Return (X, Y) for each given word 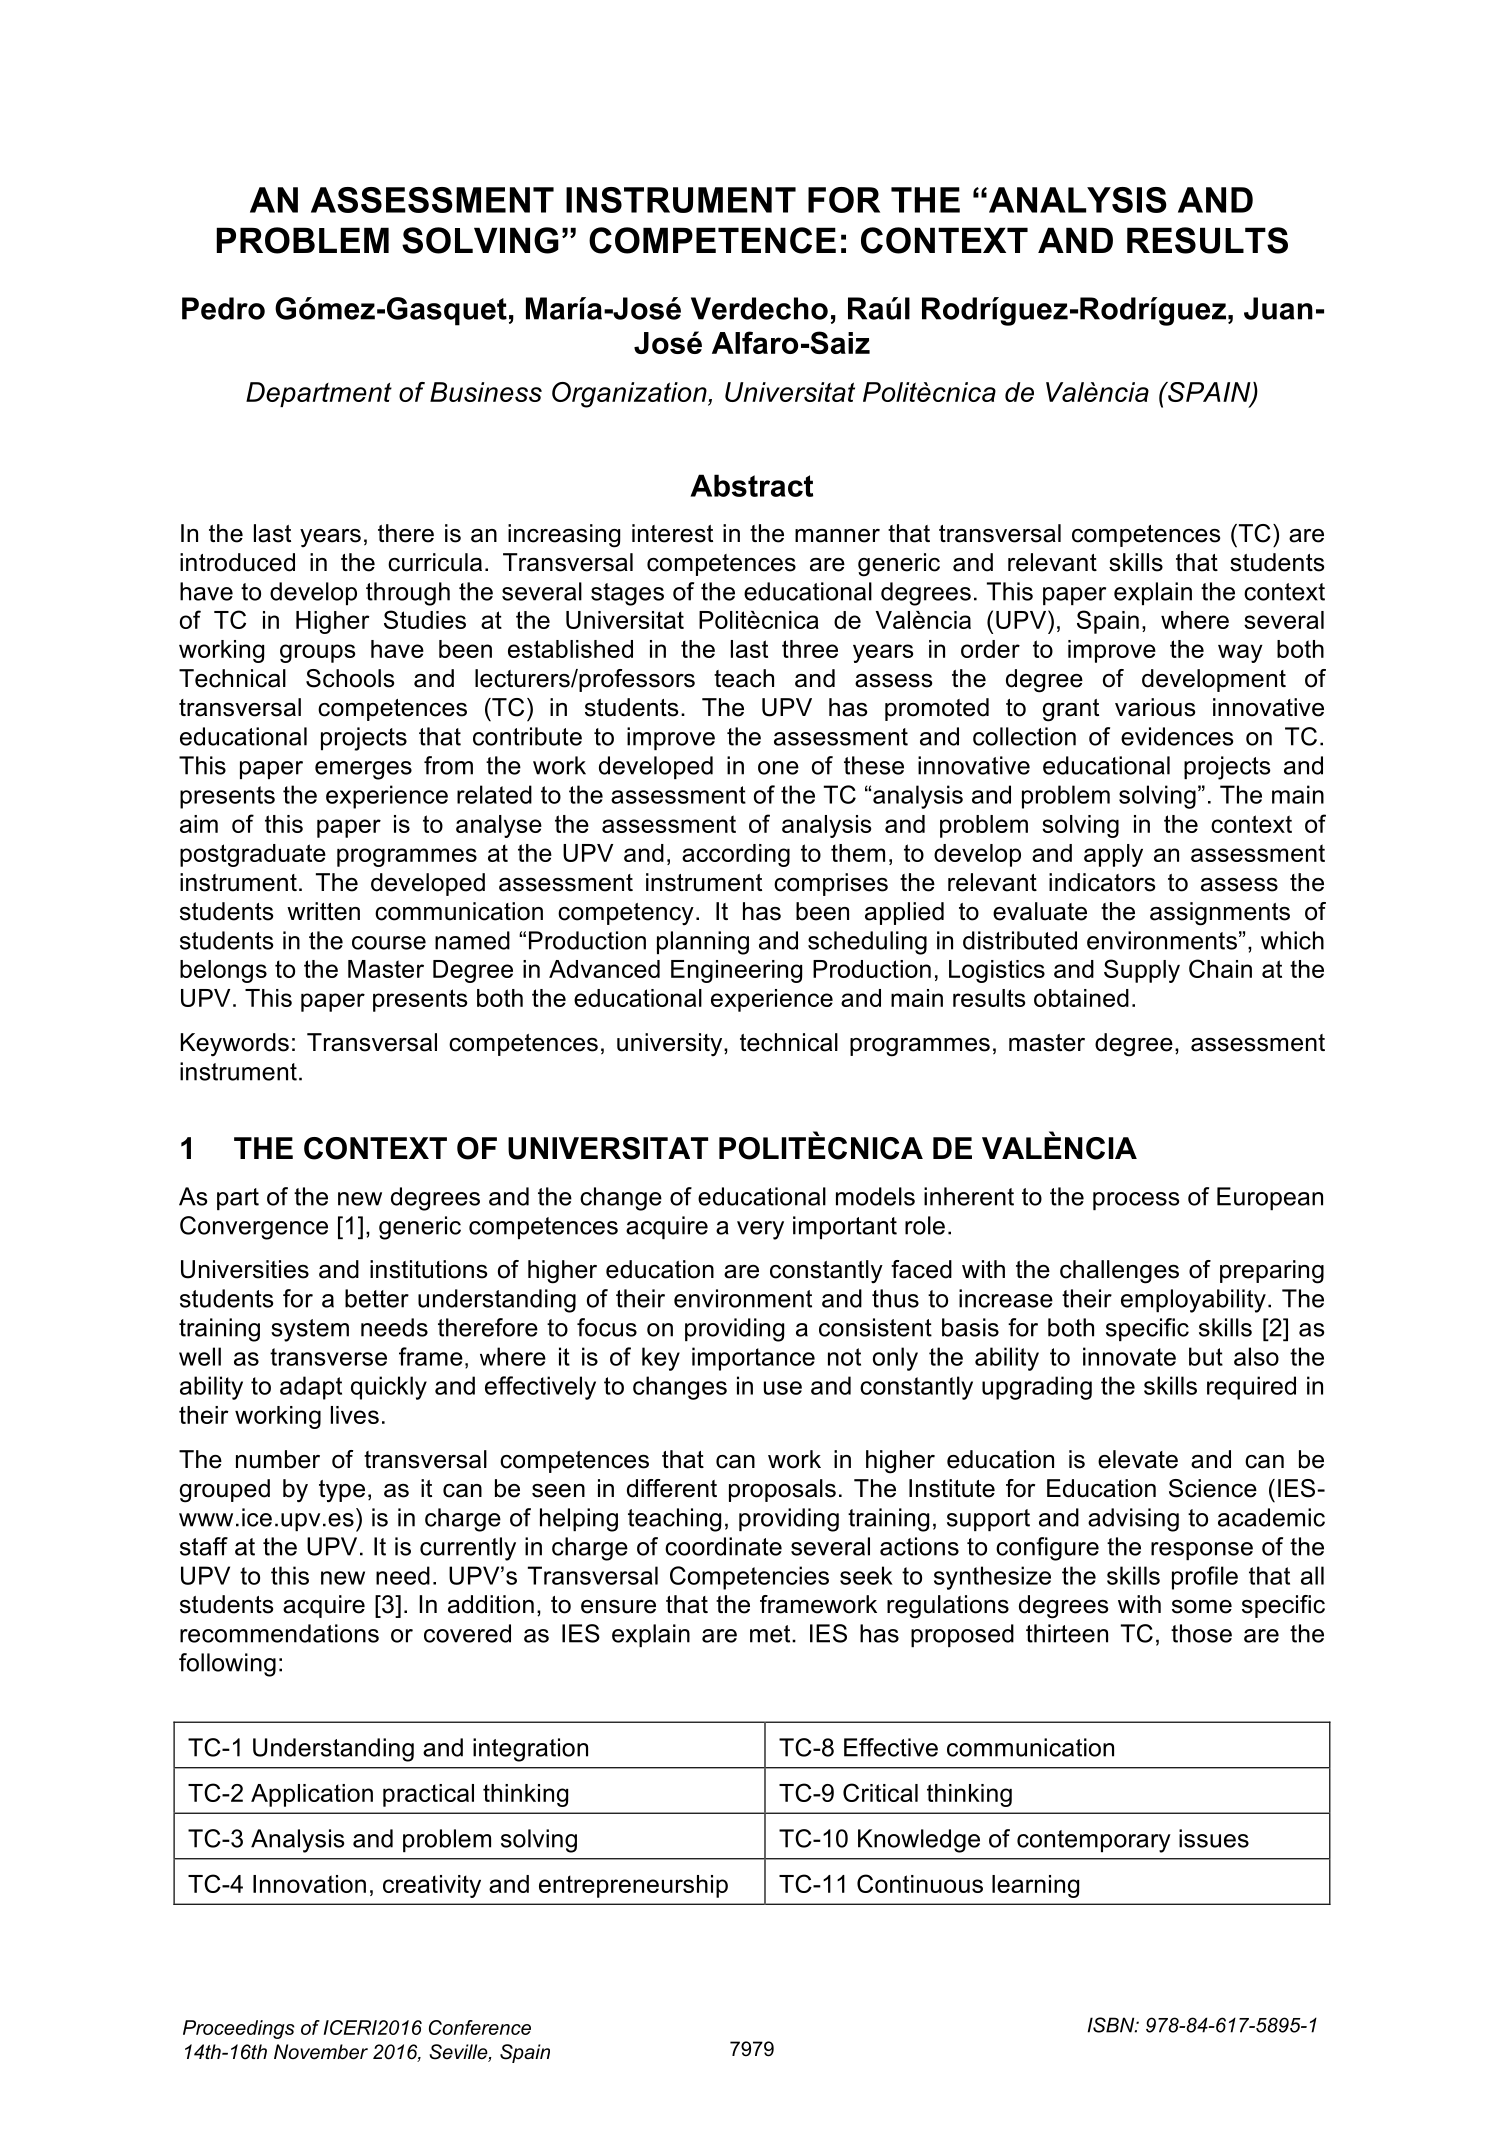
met (771, 1634)
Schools (350, 678)
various (1155, 707)
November (321, 2052)
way (1240, 653)
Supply (1142, 971)
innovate (1129, 1356)
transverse (328, 1357)
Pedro (223, 308)
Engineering (736, 971)
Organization (630, 395)
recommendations (279, 1633)
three (810, 649)
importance (753, 1359)
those (1201, 1633)
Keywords (235, 1045)
